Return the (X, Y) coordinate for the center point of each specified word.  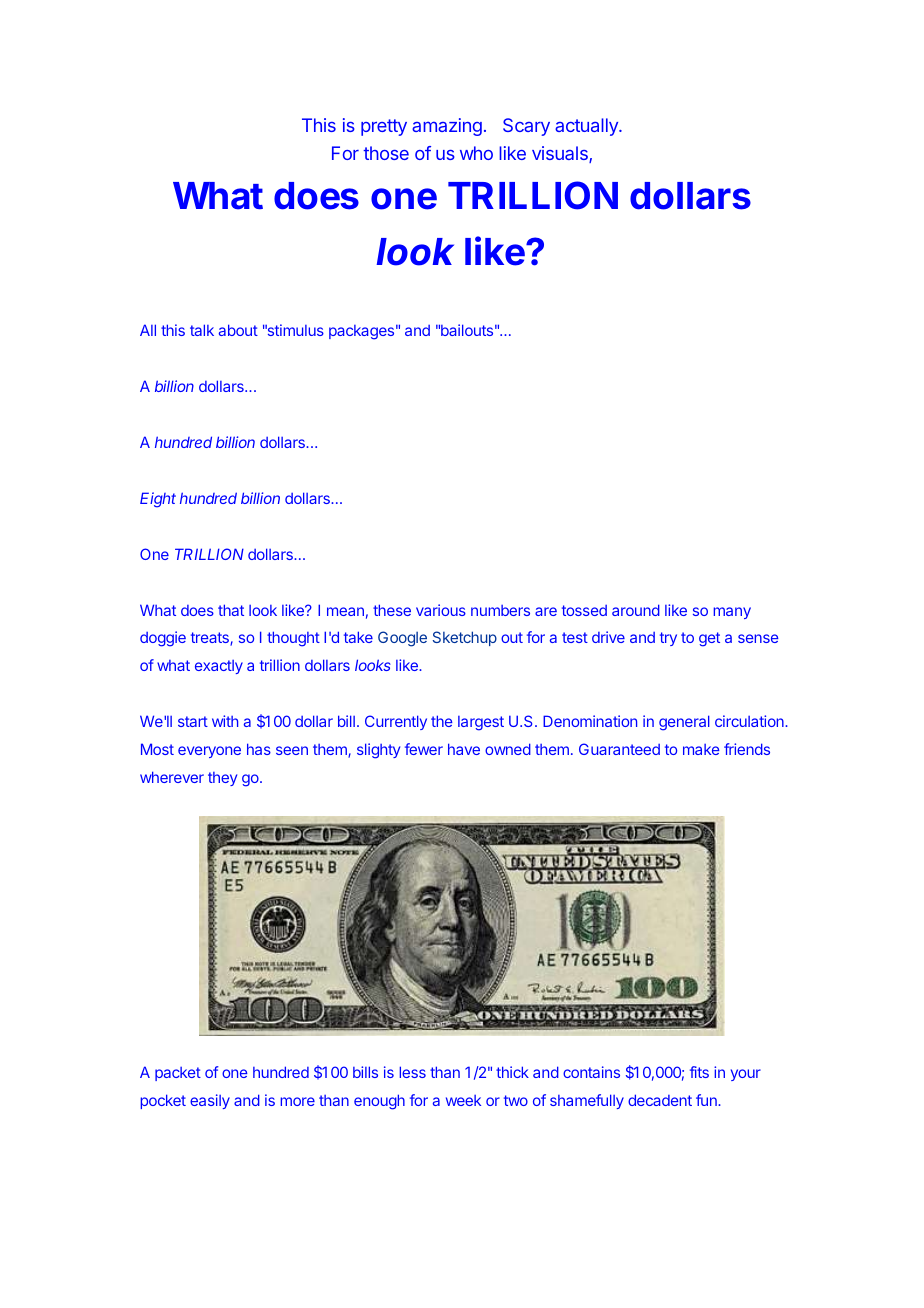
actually (587, 127)
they (222, 779)
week (463, 1100)
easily (210, 1101)
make (701, 749)
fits (699, 1072)
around (636, 610)
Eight (158, 500)
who (476, 153)
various (441, 610)
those (386, 153)
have (464, 749)
